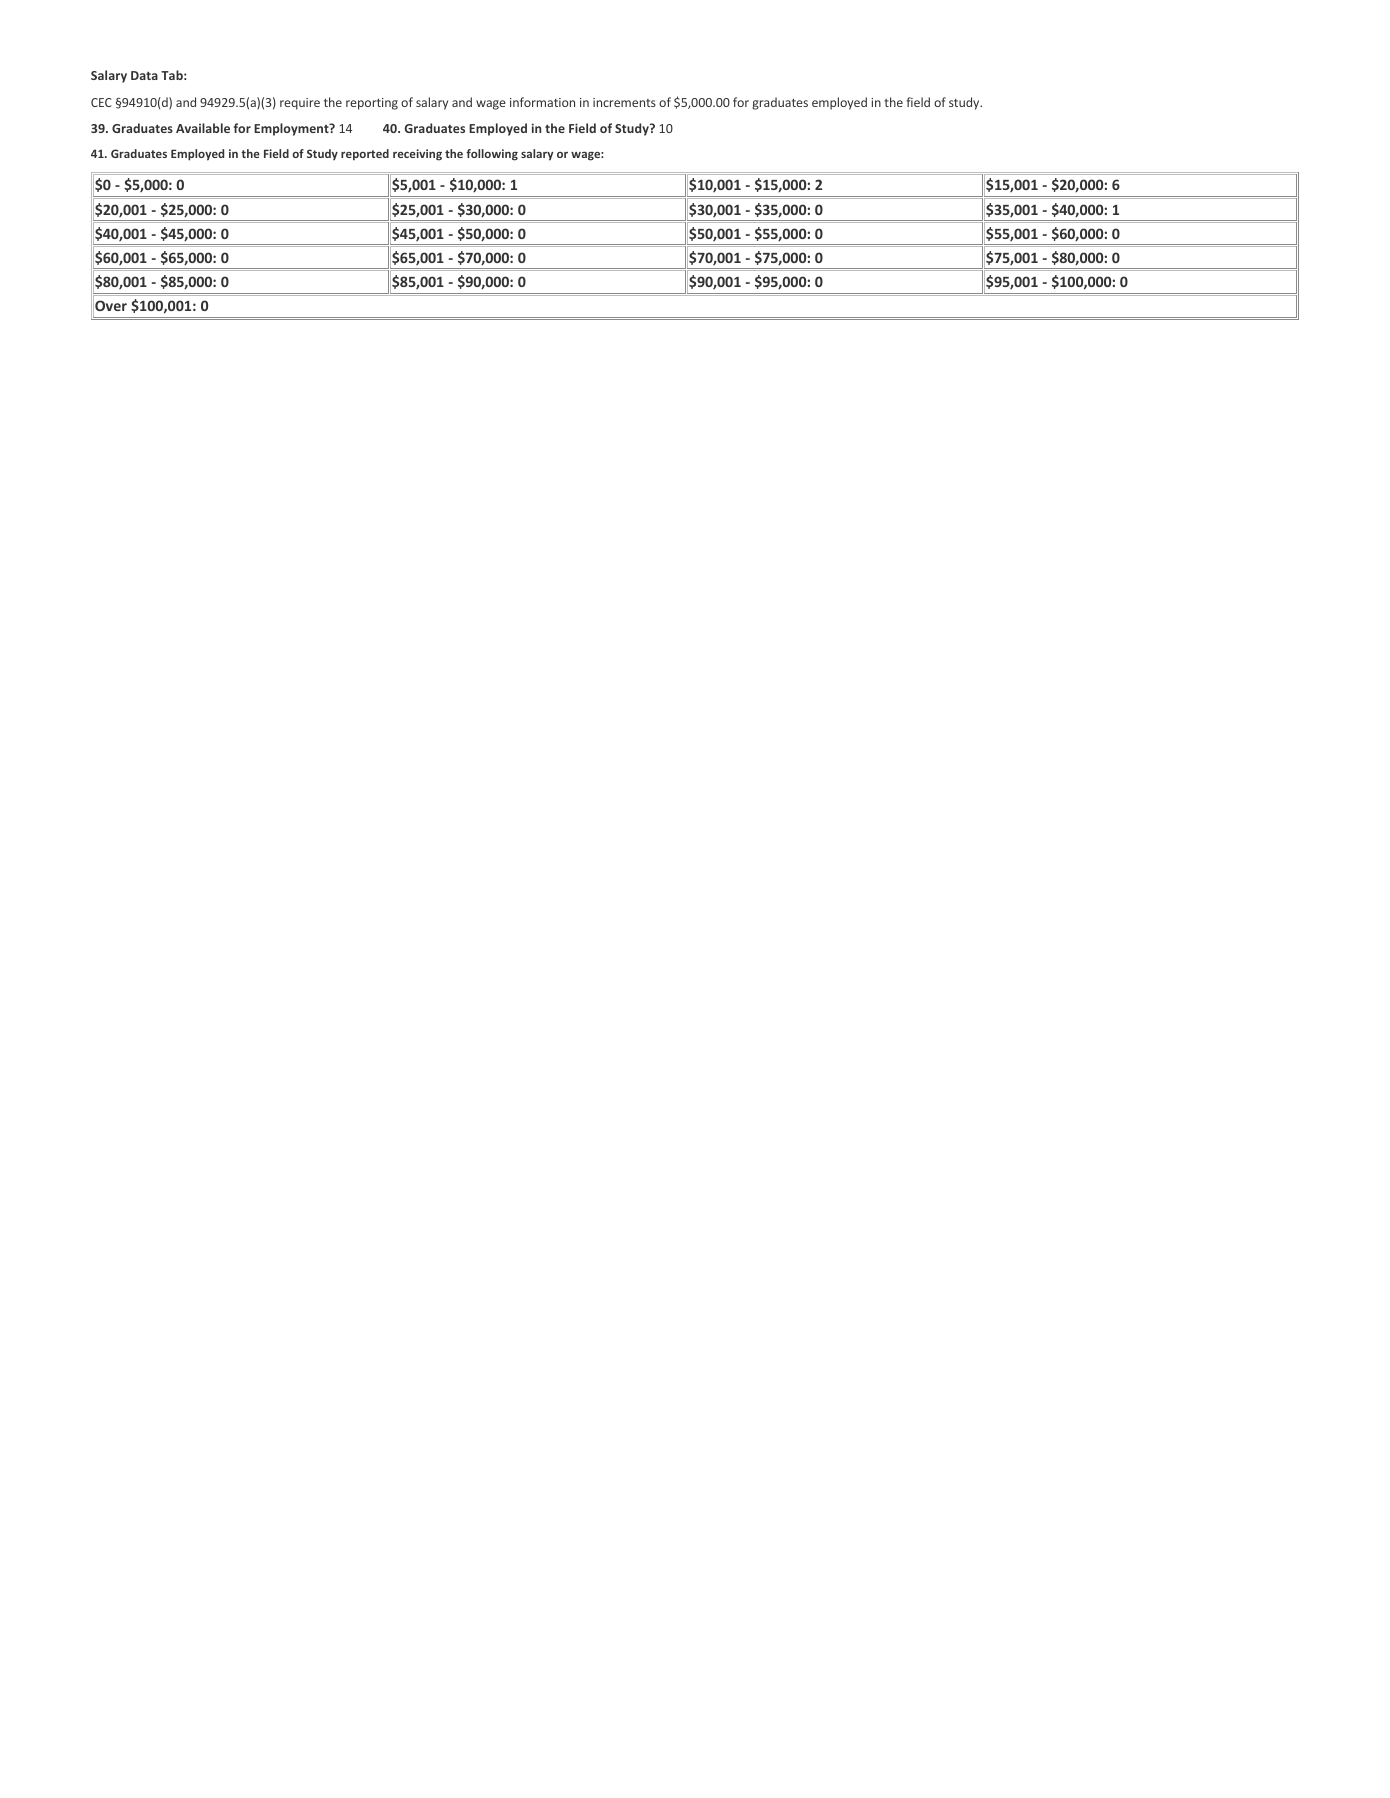 The image size is (1390, 1798). What do you see at coordinates (542, 102) in the screenshot?
I see `information` at bounding box center [542, 102].
